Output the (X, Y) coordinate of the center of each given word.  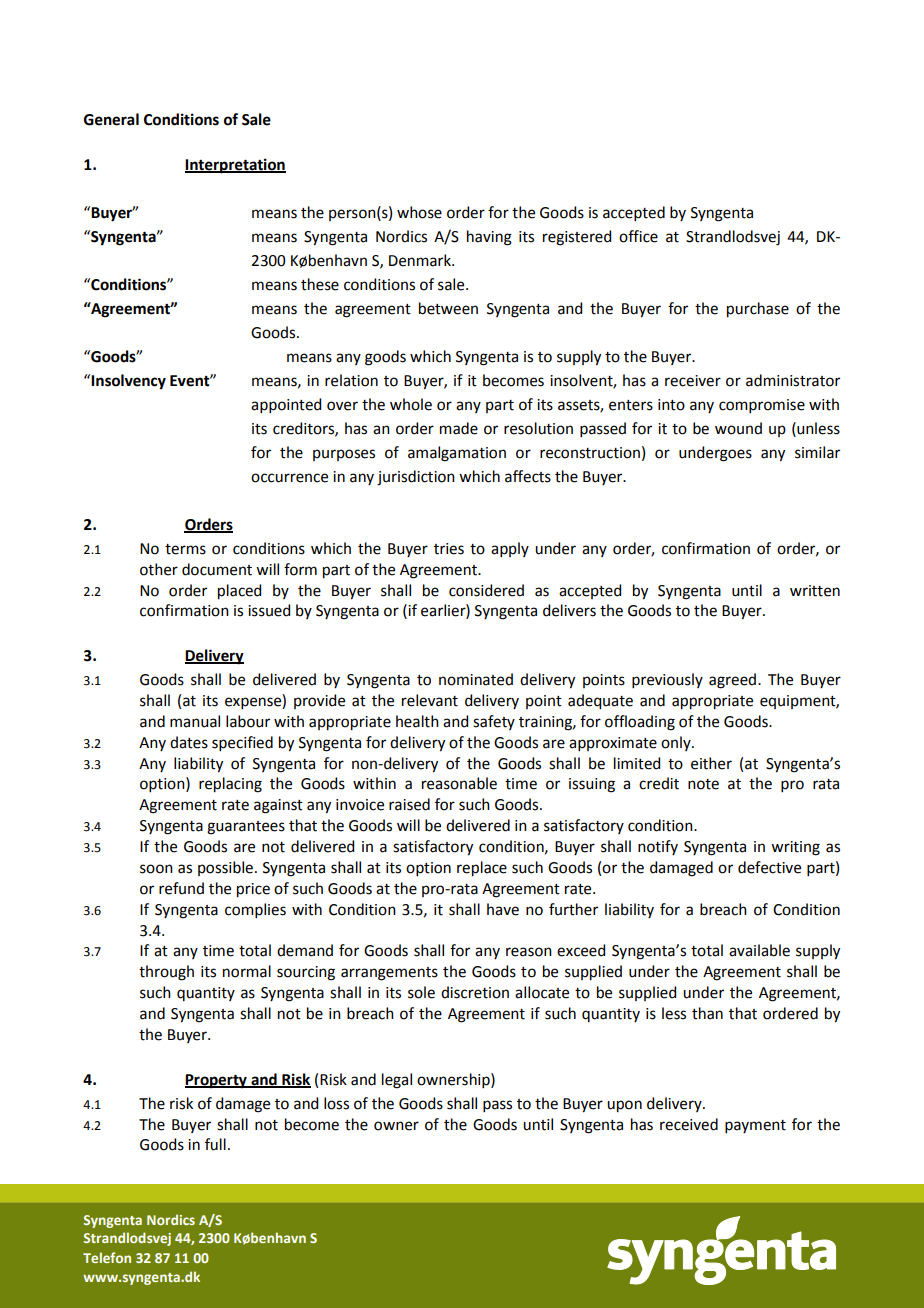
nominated (476, 679)
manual (195, 721)
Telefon (107, 1257)
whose (419, 212)
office (638, 236)
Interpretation (235, 166)
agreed (732, 681)
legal (397, 1081)
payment (755, 1126)
